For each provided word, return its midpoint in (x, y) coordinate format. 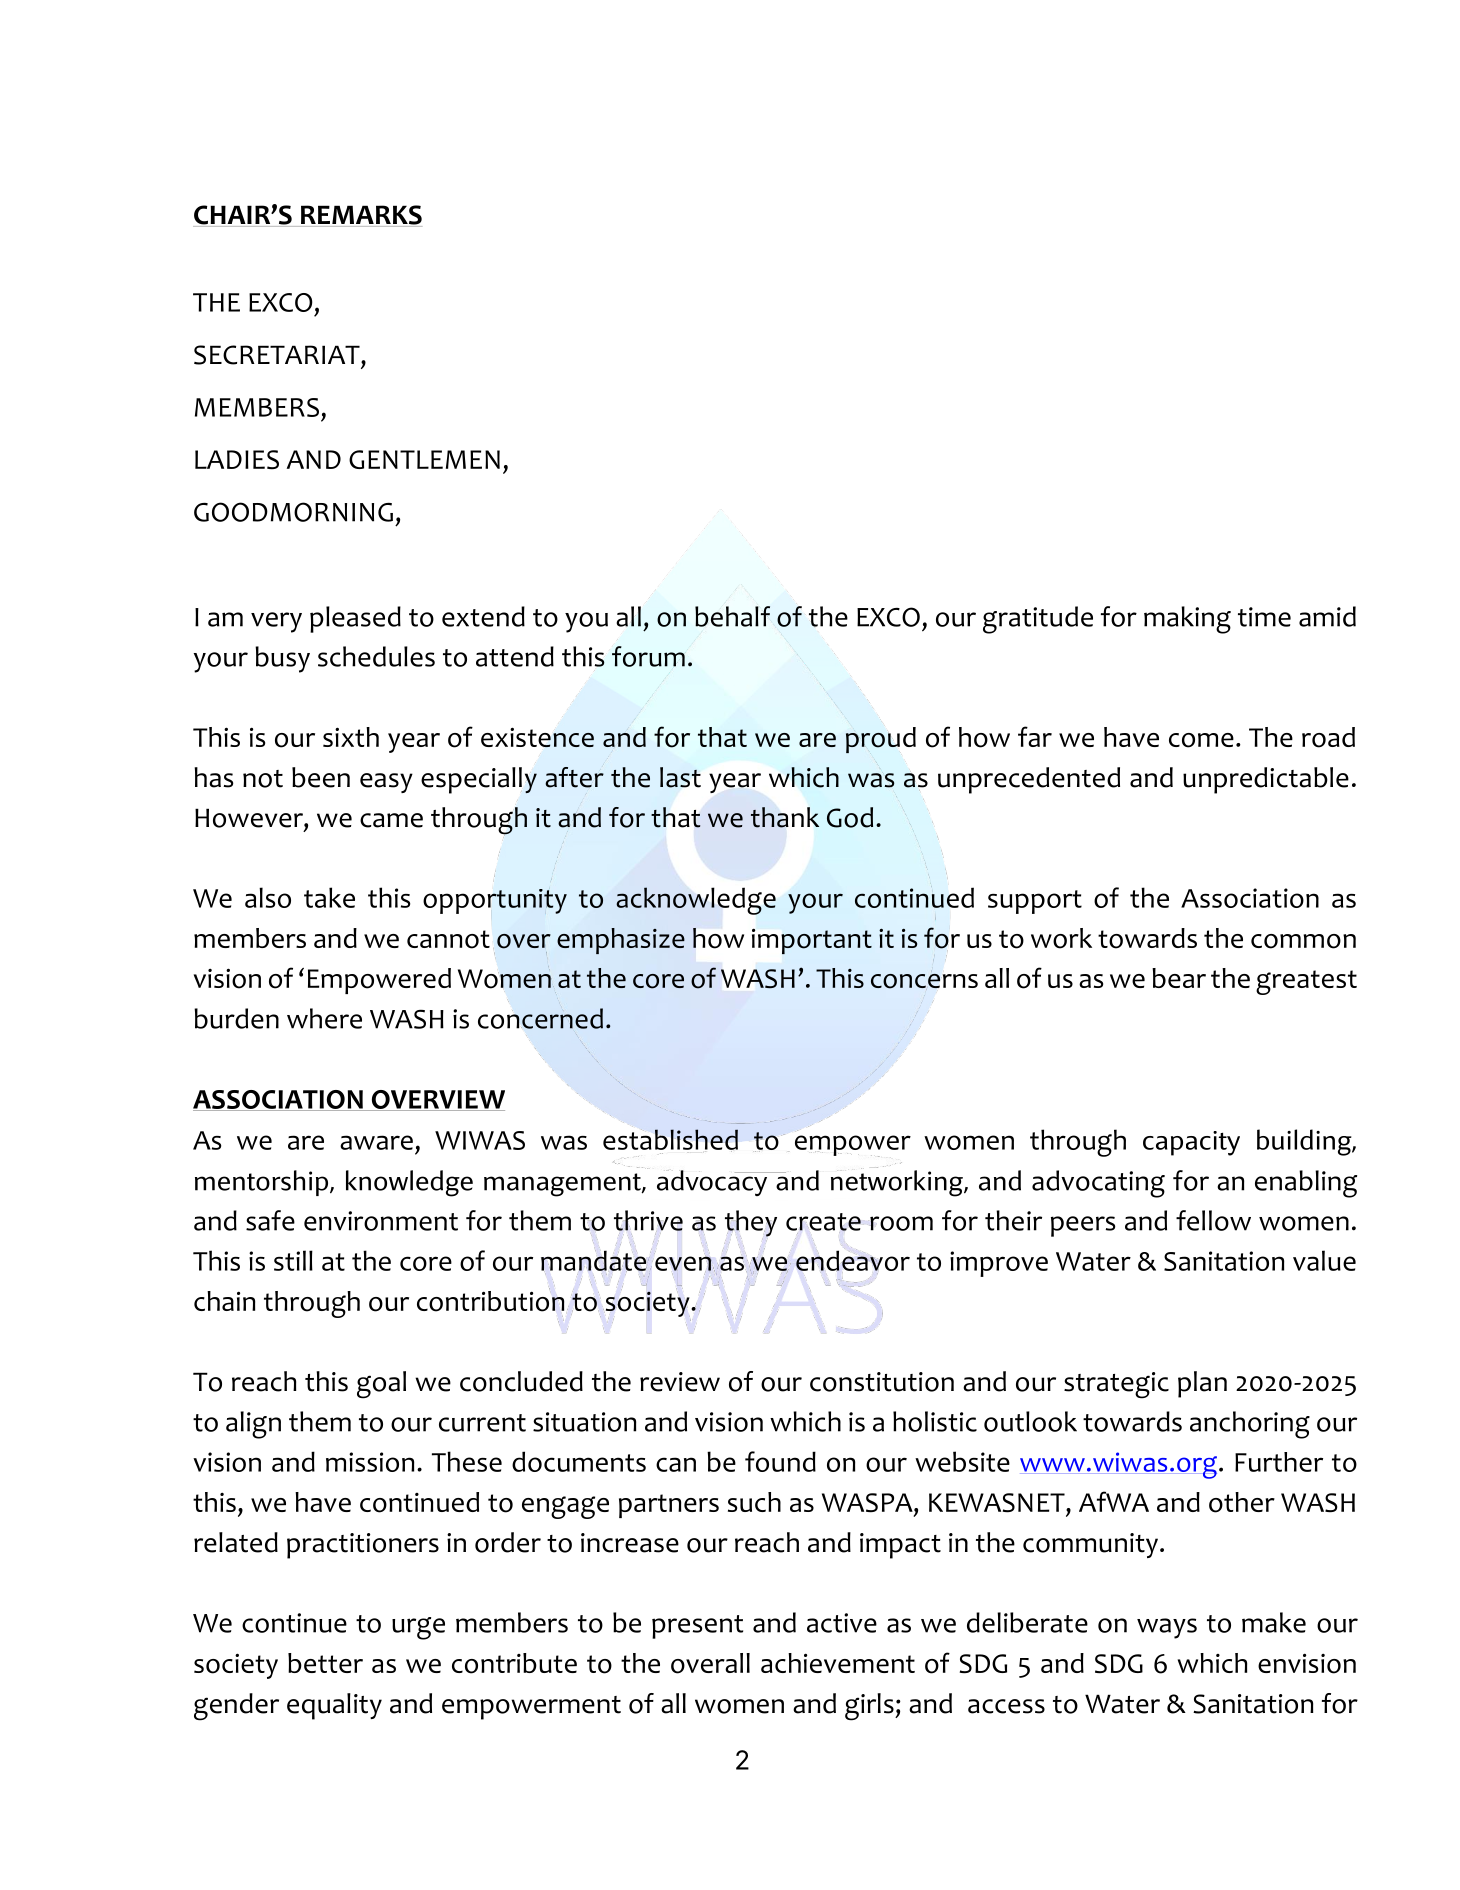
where (324, 1018)
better (325, 1663)
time (1264, 617)
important (812, 941)
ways (1167, 1628)
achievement (838, 1663)
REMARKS (360, 216)
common (1303, 941)
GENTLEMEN (424, 459)
